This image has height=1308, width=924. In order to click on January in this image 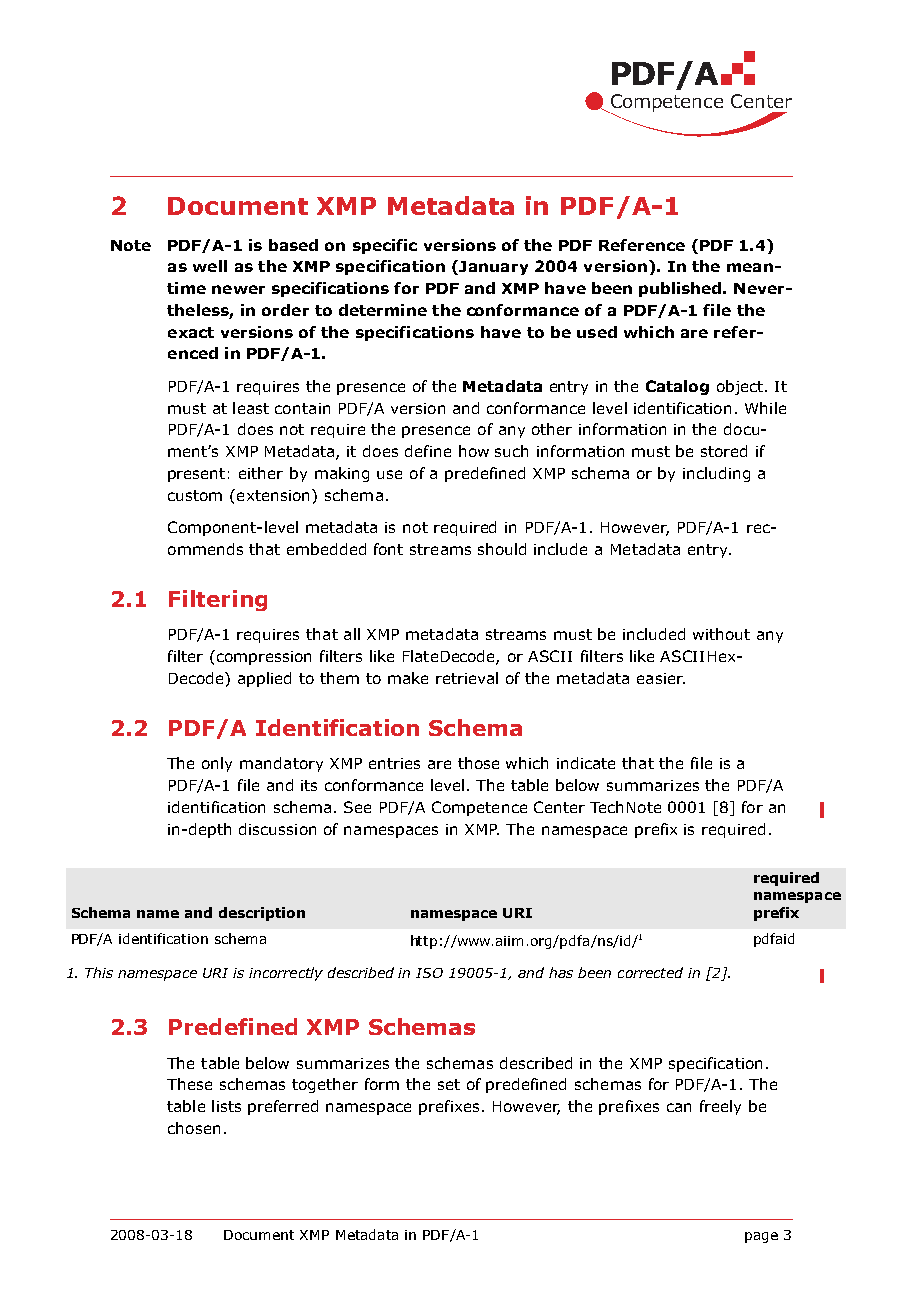, I will do `click(492, 267)`.
